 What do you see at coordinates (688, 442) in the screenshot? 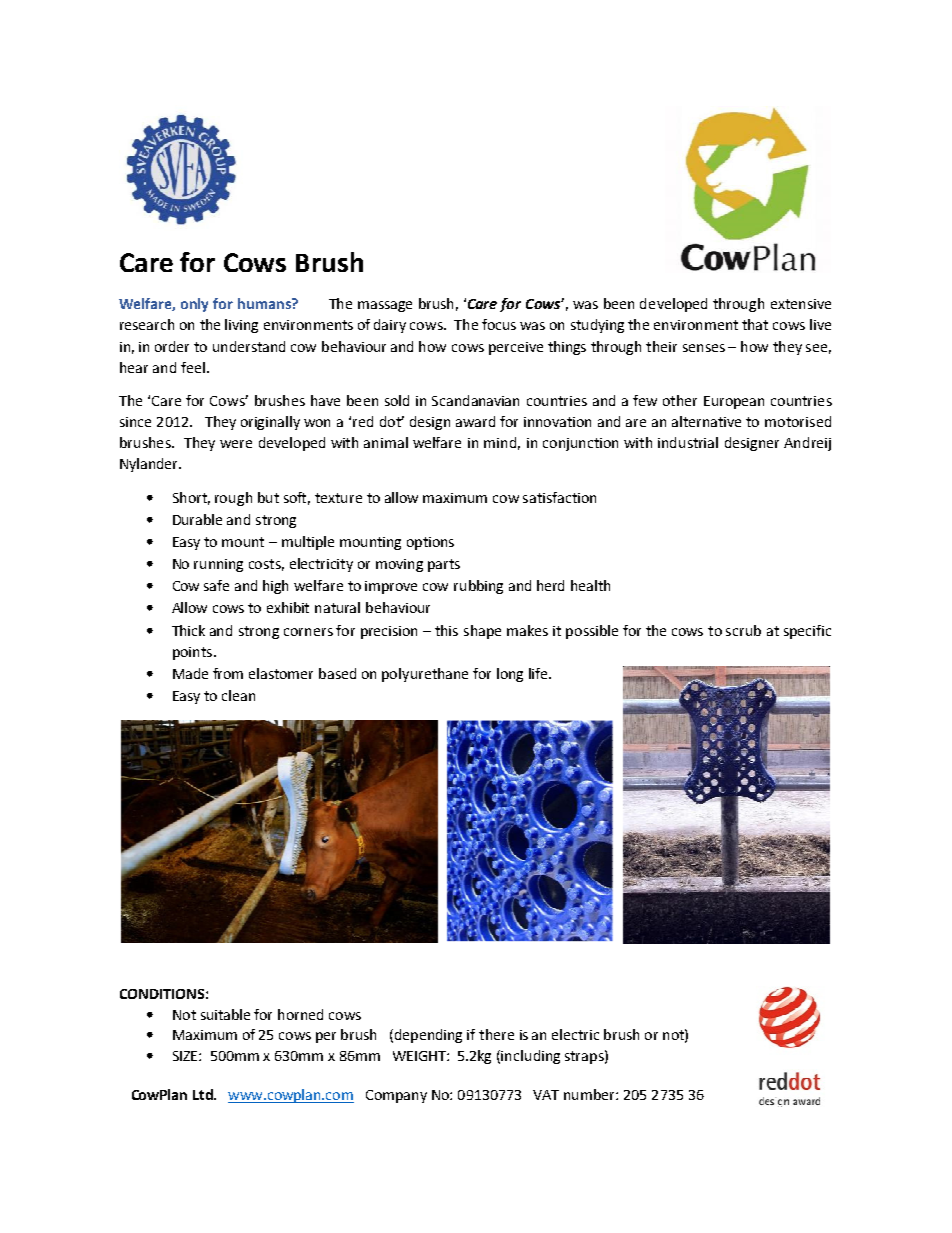
I see `industrial` at bounding box center [688, 442].
